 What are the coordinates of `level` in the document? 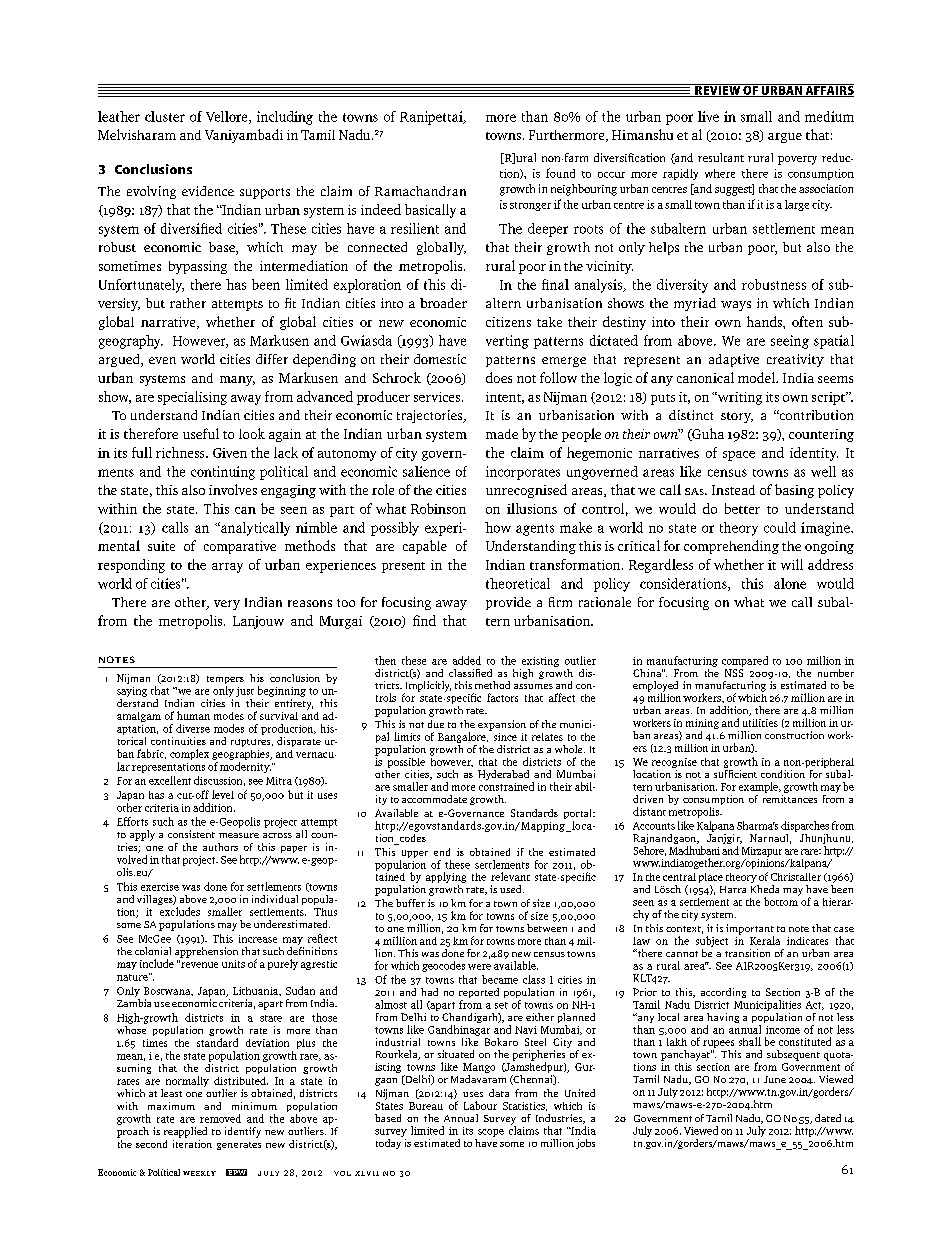 It's located at (223, 794).
